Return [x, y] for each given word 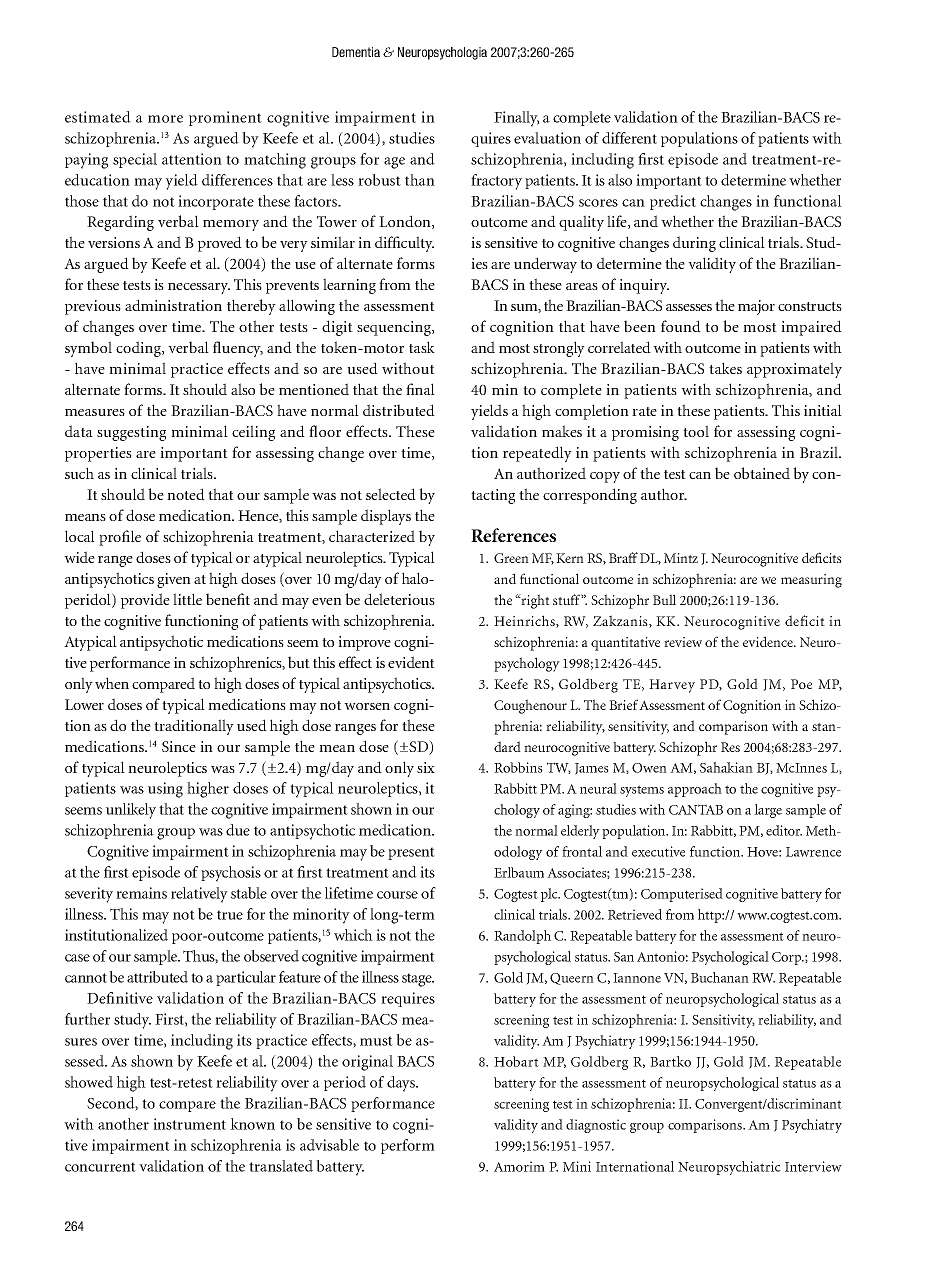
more [165, 119]
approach [695, 790]
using [165, 790]
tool [696, 431]
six [426, 767]
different [629, 138]
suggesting [131, 433]
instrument [189, 1124]
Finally [516, 119]
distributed [399, 410]
